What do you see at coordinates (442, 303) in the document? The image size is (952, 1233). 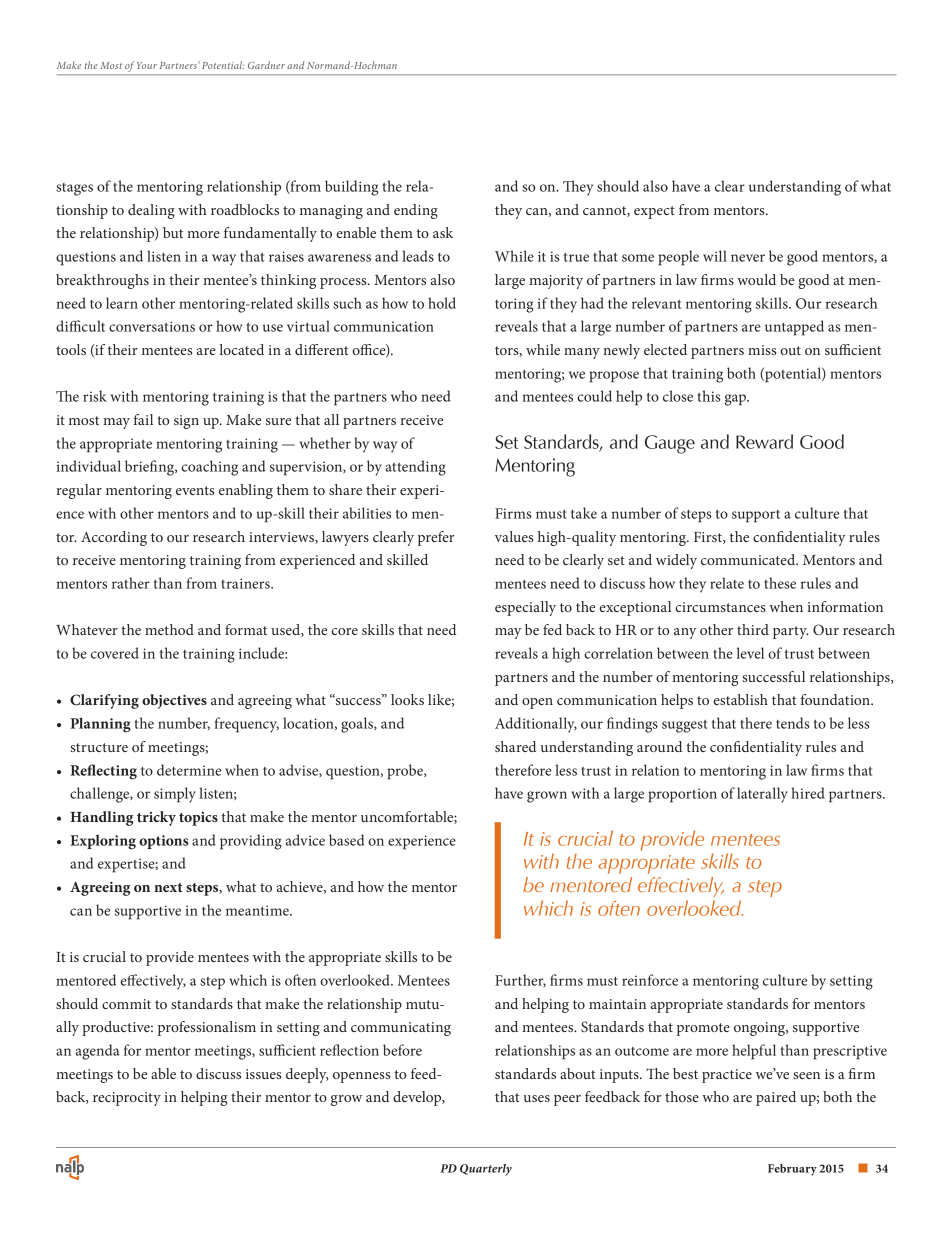 I see `hold` at bounding box center [442, 303].
